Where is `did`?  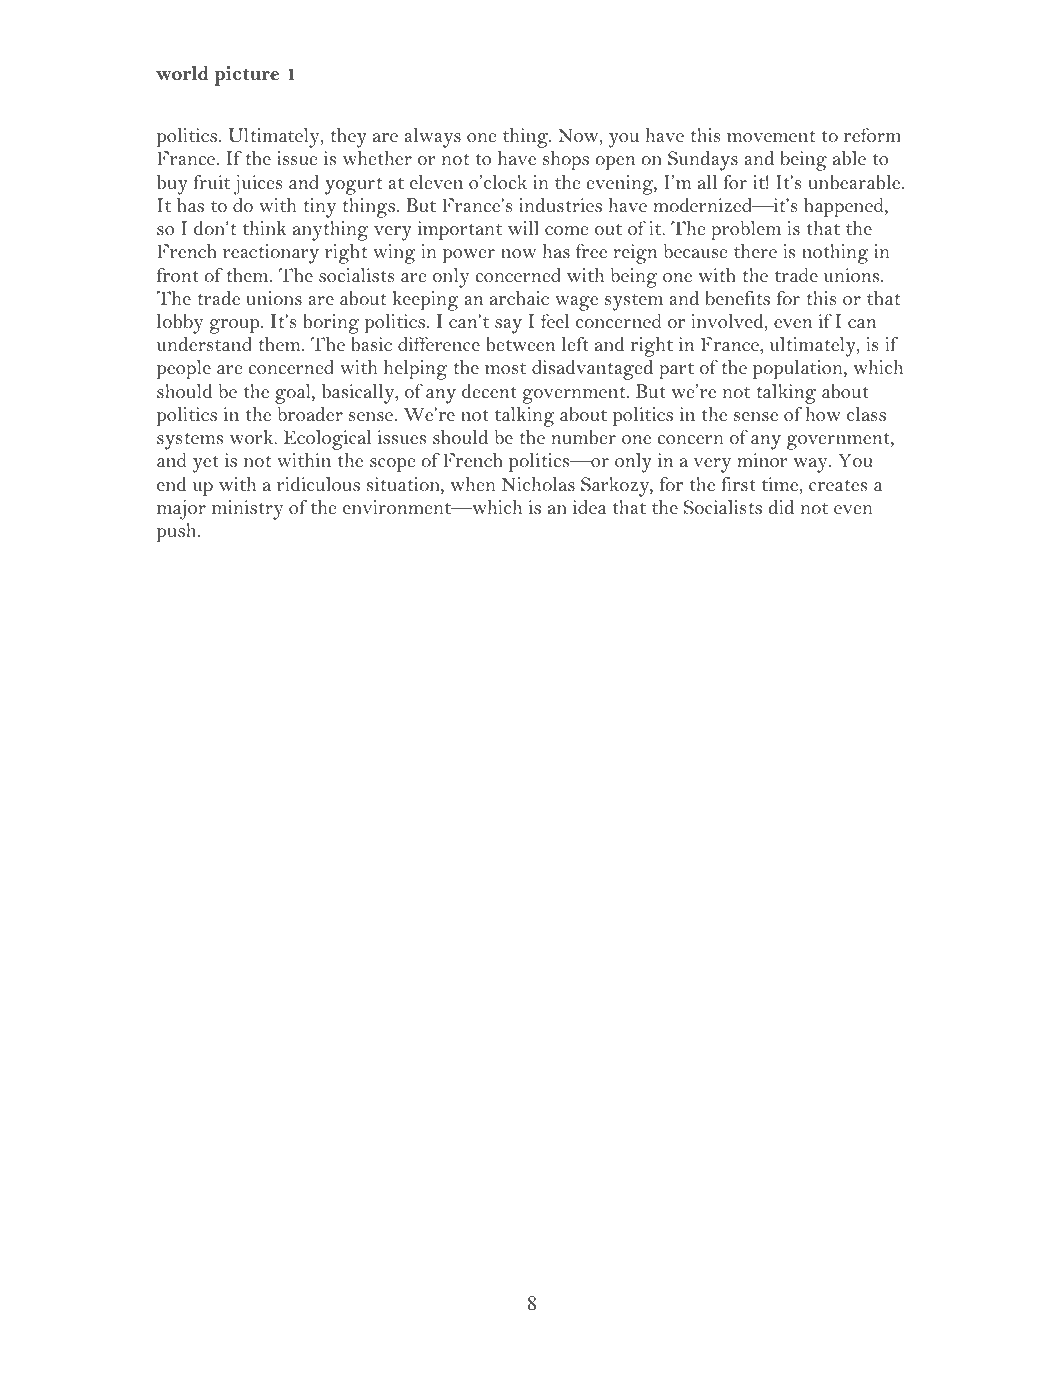
did is located at coordinates (781, 507).
